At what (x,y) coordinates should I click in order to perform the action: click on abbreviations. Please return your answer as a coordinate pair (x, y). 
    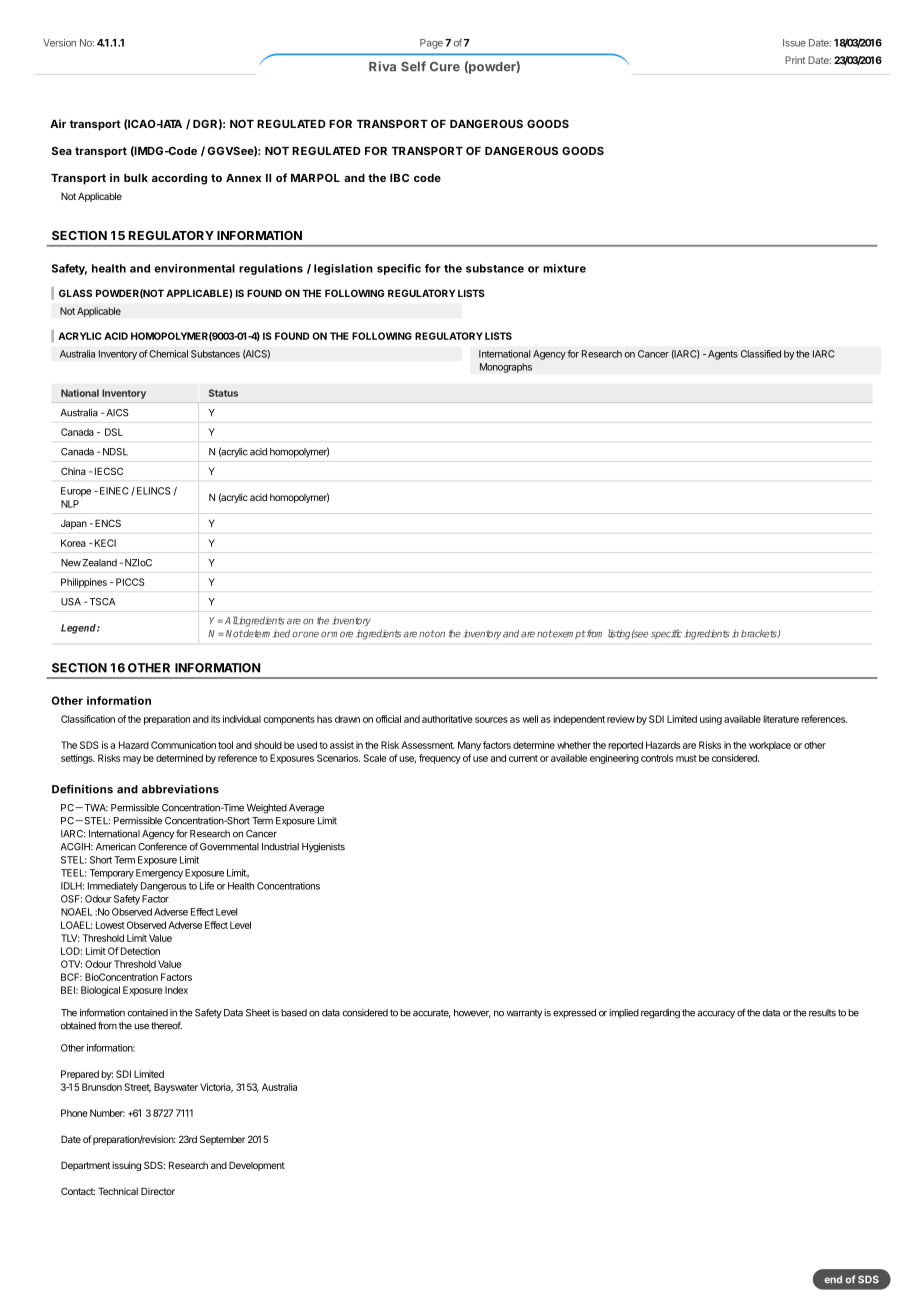
    Looking at the image, I should click on (180, 789).
